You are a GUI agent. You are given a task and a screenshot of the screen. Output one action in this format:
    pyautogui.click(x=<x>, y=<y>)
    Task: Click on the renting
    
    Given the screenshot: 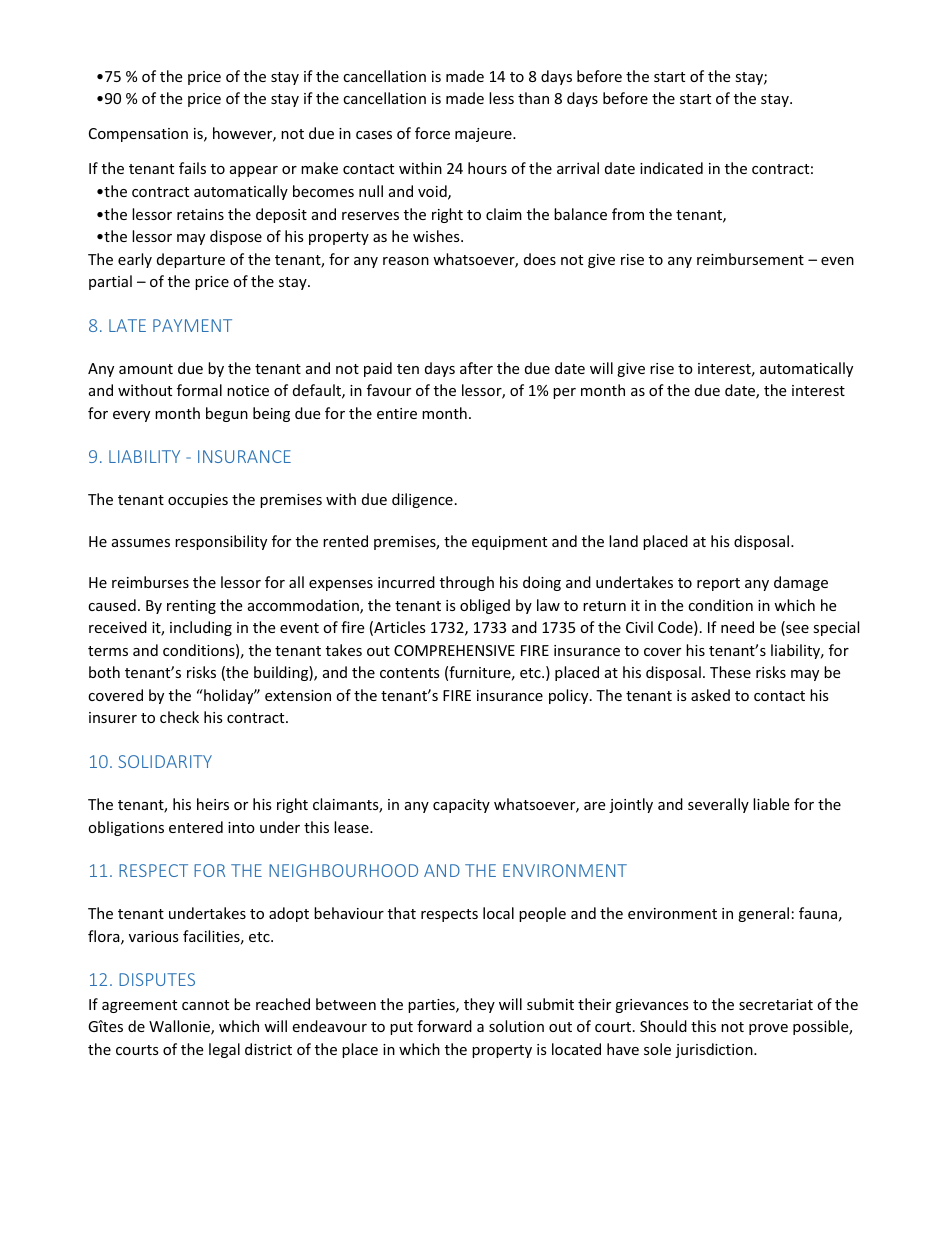 What is the action you would take?
    pyautogui.click(x=191, y=607)
